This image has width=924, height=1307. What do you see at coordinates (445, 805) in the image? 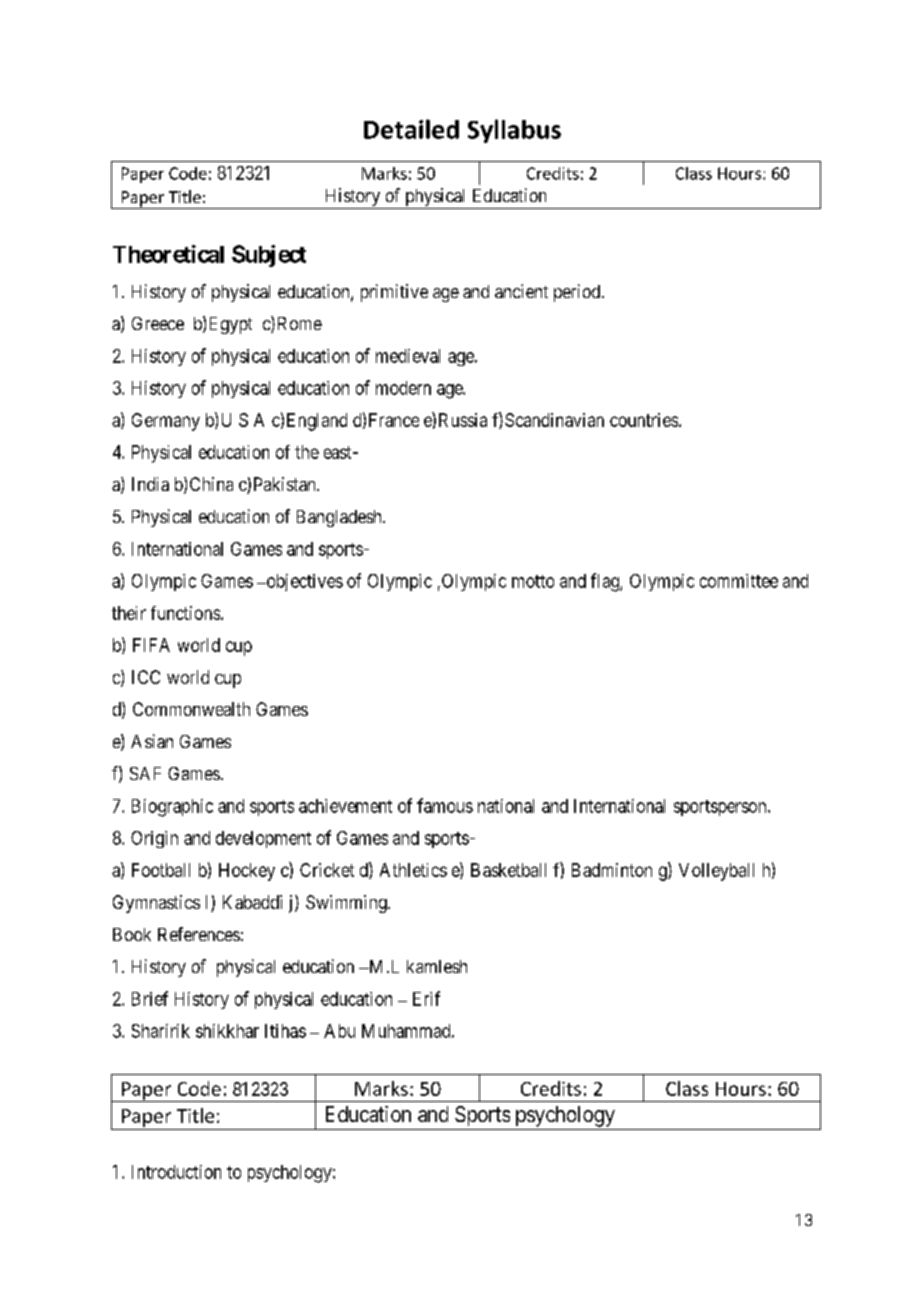
I see `famous` at bounding box center [445, 805].
